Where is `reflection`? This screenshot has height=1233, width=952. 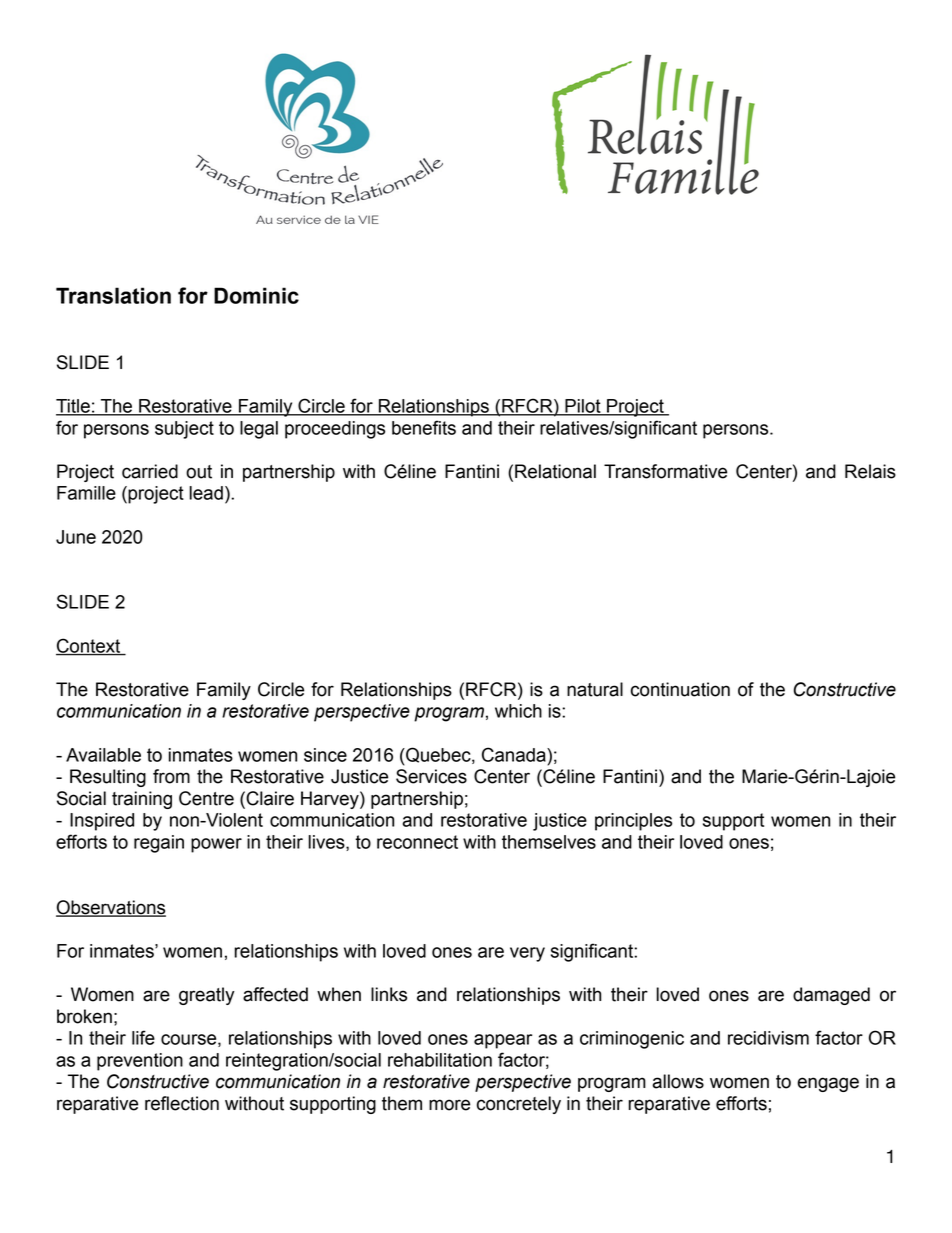 reflection is located at coordinates (182, 1103).
